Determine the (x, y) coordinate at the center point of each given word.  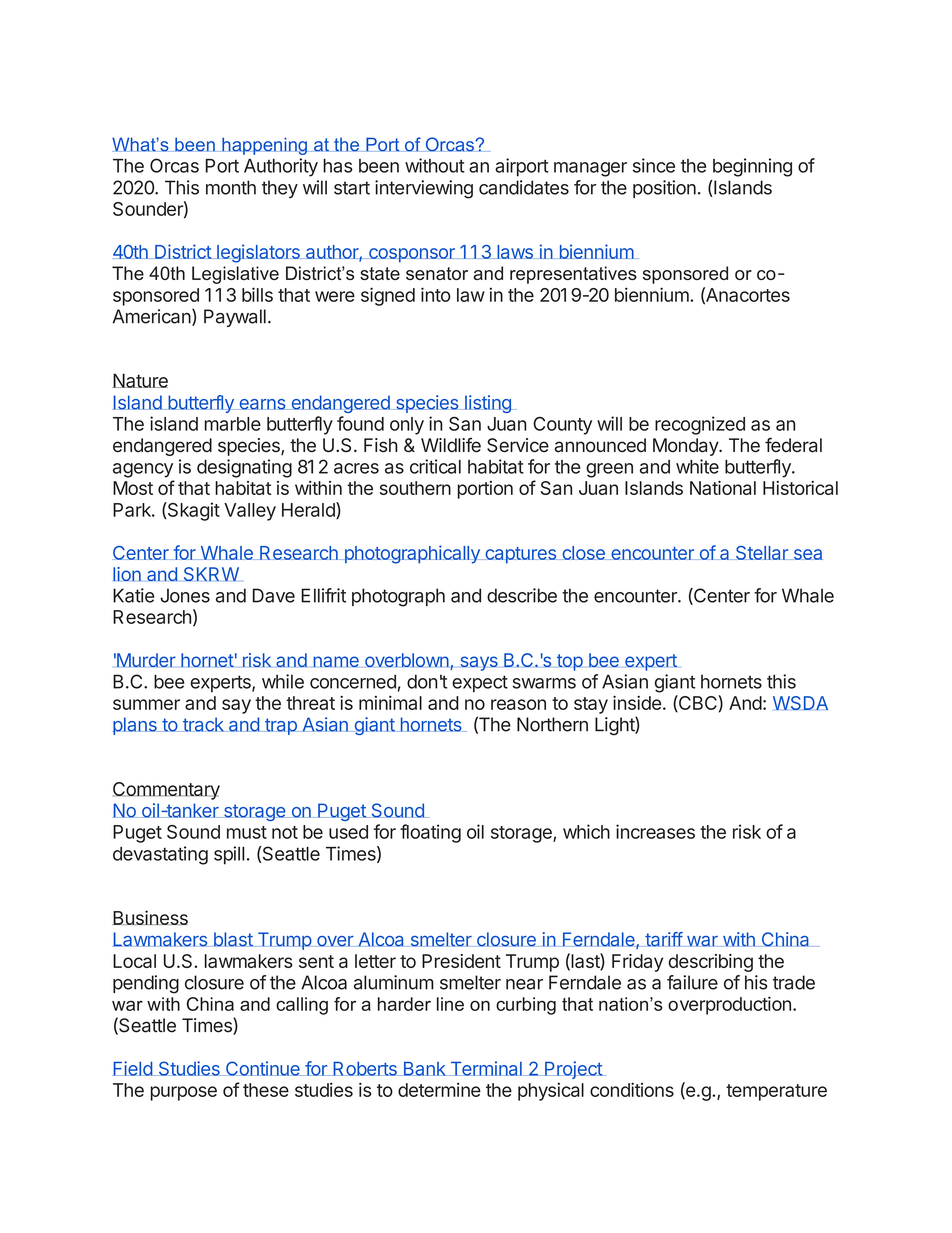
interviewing (424, 189)
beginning (752, 167)
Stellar (761, 553)
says (479, 663)
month (231, 187)
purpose (184, 1093)
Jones (185, 595)
